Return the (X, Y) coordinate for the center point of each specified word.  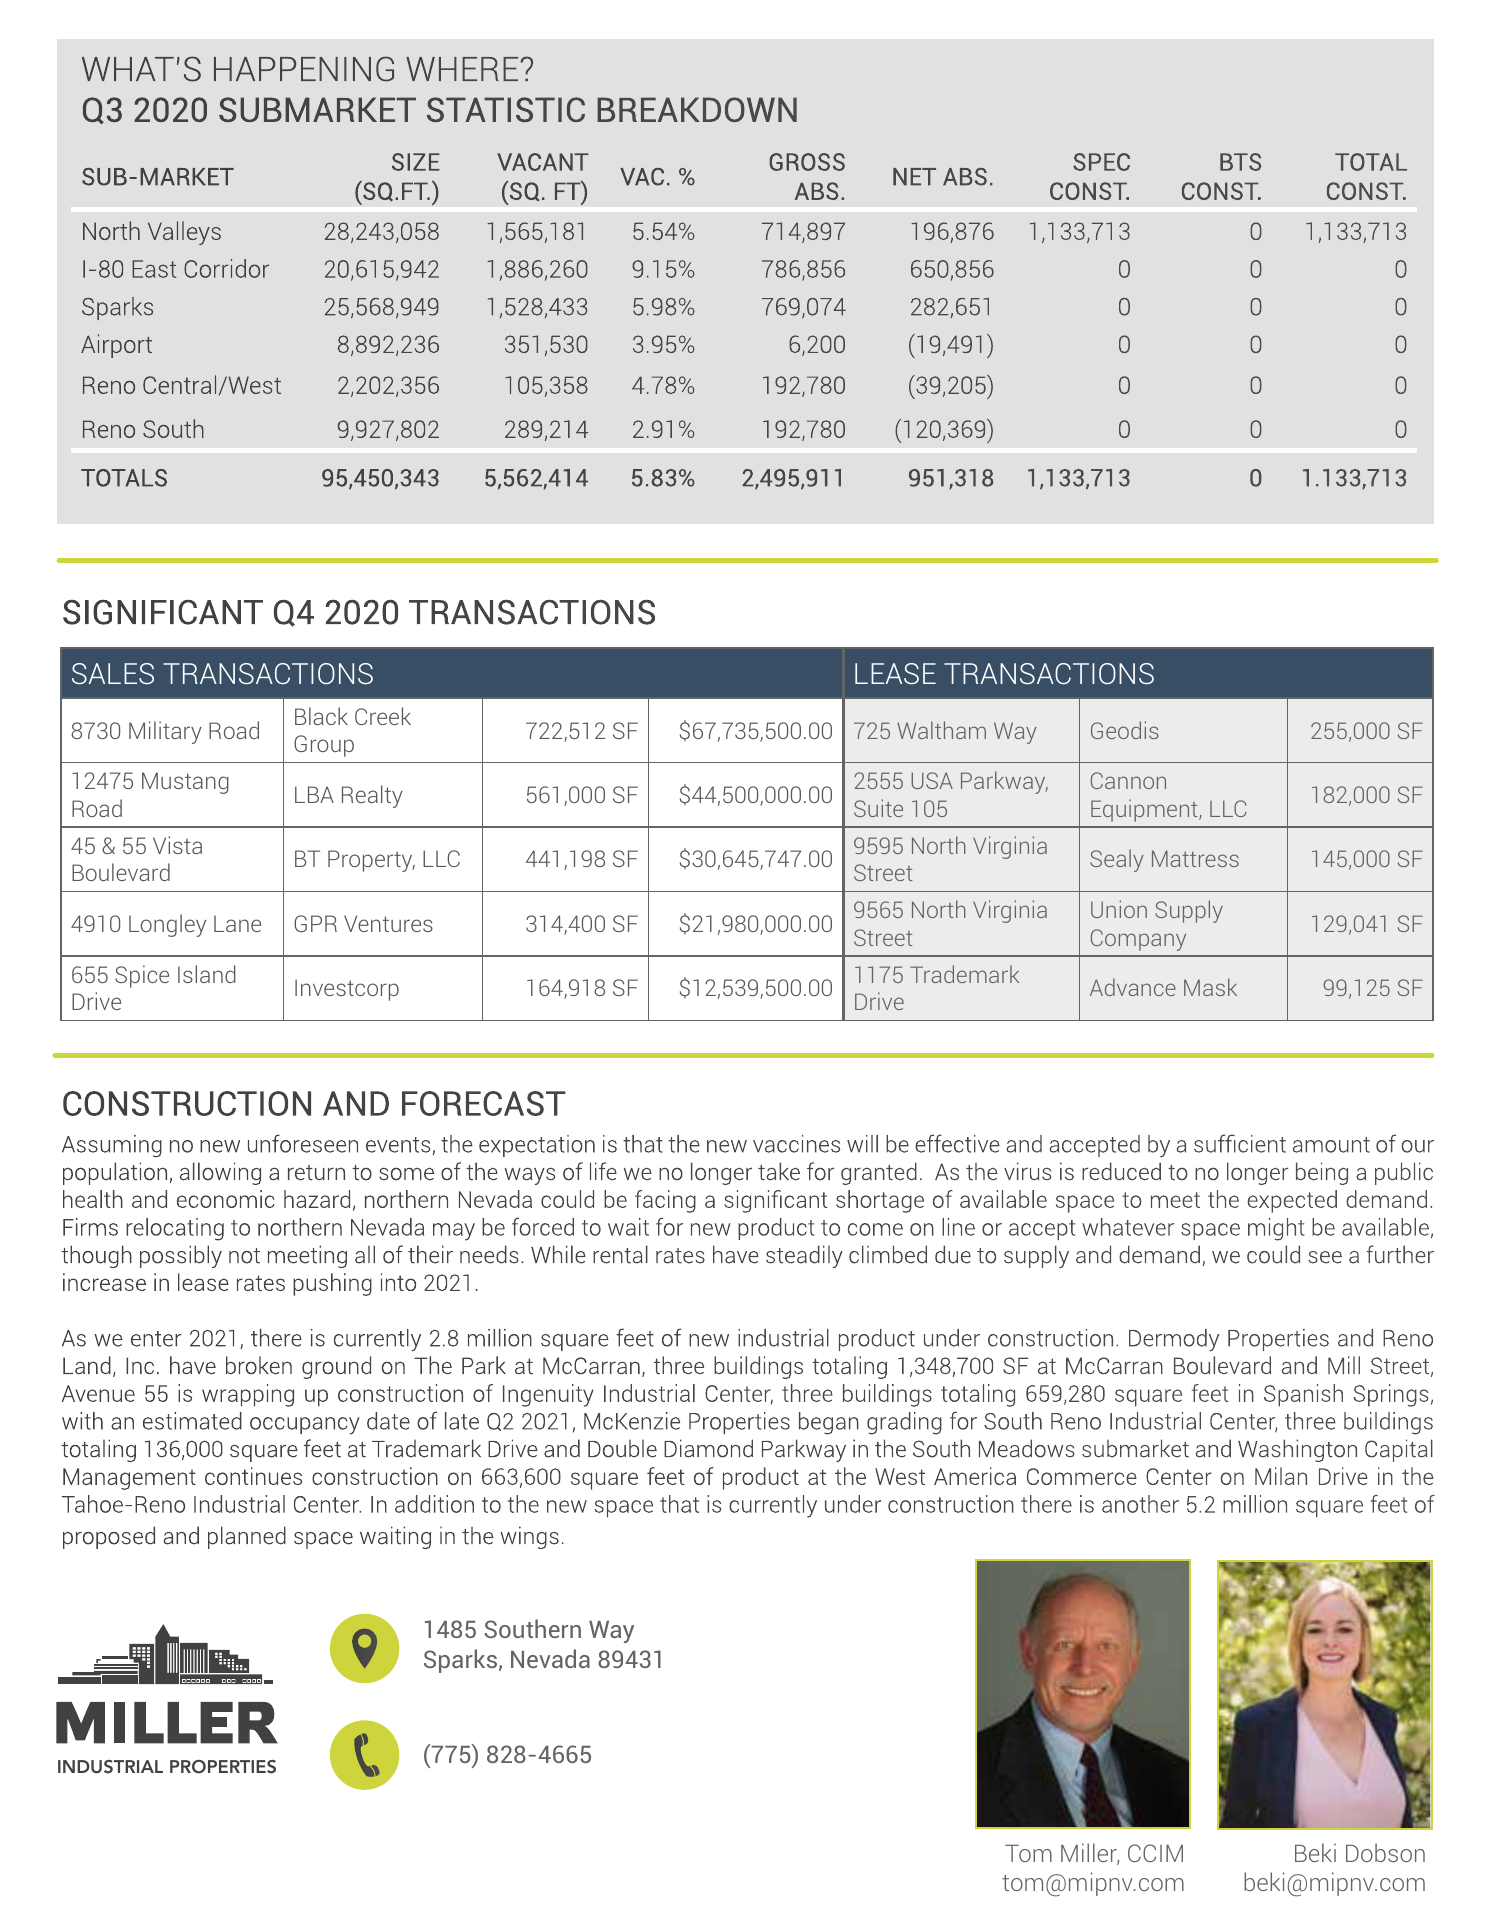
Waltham (941, 730)
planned (247, 1537)
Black (321, 716)
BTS (1240, 162)
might (1276, 1229)
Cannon (1128, 780)
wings (529, 1537)
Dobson (1385, 1852)
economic (226, 1199)
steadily (804, 1256)
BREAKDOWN (697, 109)
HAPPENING (304, 69)
